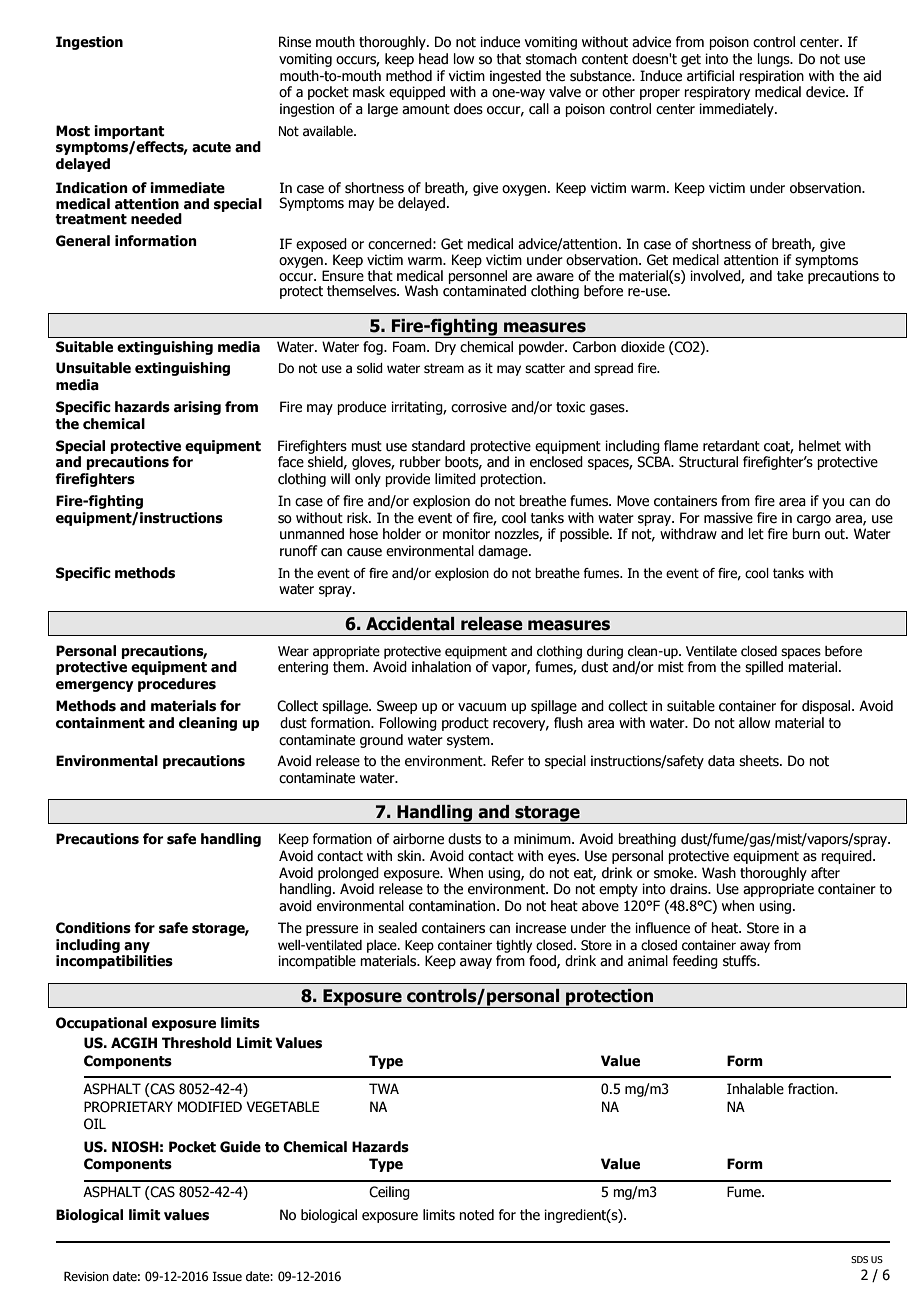  What do you see at coordinates (197, 408) in the page?
I see `arising` at bounding box center [197, 408].
